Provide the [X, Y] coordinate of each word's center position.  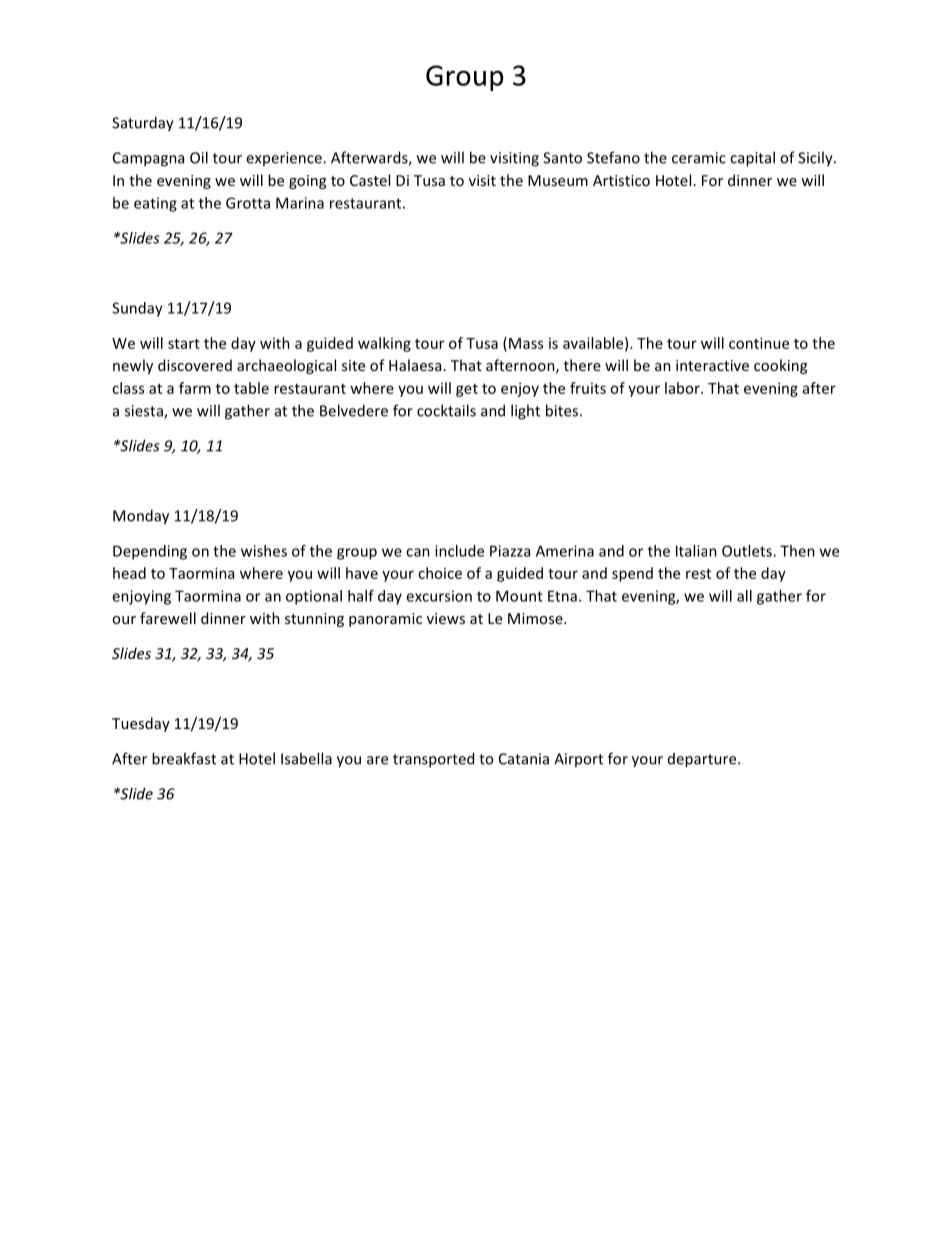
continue [759, 343]
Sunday [137, 309]
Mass [526, 343]
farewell [168, 618]
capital [752, 159]
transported [433, 760]
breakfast [184, 758]
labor [683, 388]
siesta [145, 412]
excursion [439, 596]
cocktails [446, 410]
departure [703, 760]
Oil [199, 157]
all [744, 596]
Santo [562, 158]
